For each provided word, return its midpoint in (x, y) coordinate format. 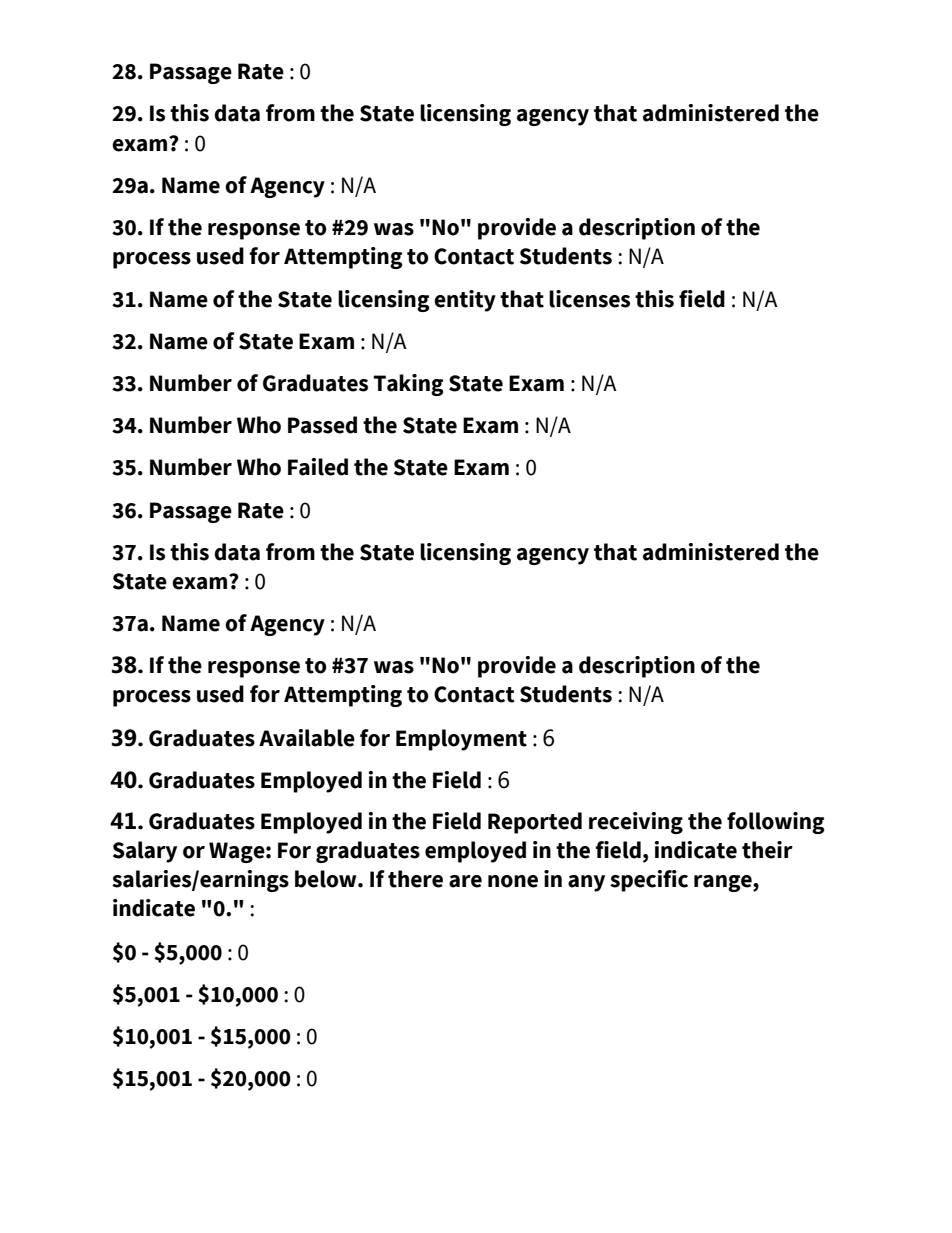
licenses (589, 299)
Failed (318, 467)
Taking (408, 385)
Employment (461, 740)
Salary (145, 852)
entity (465, 301)
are (465, 881)
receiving (636, 823)
